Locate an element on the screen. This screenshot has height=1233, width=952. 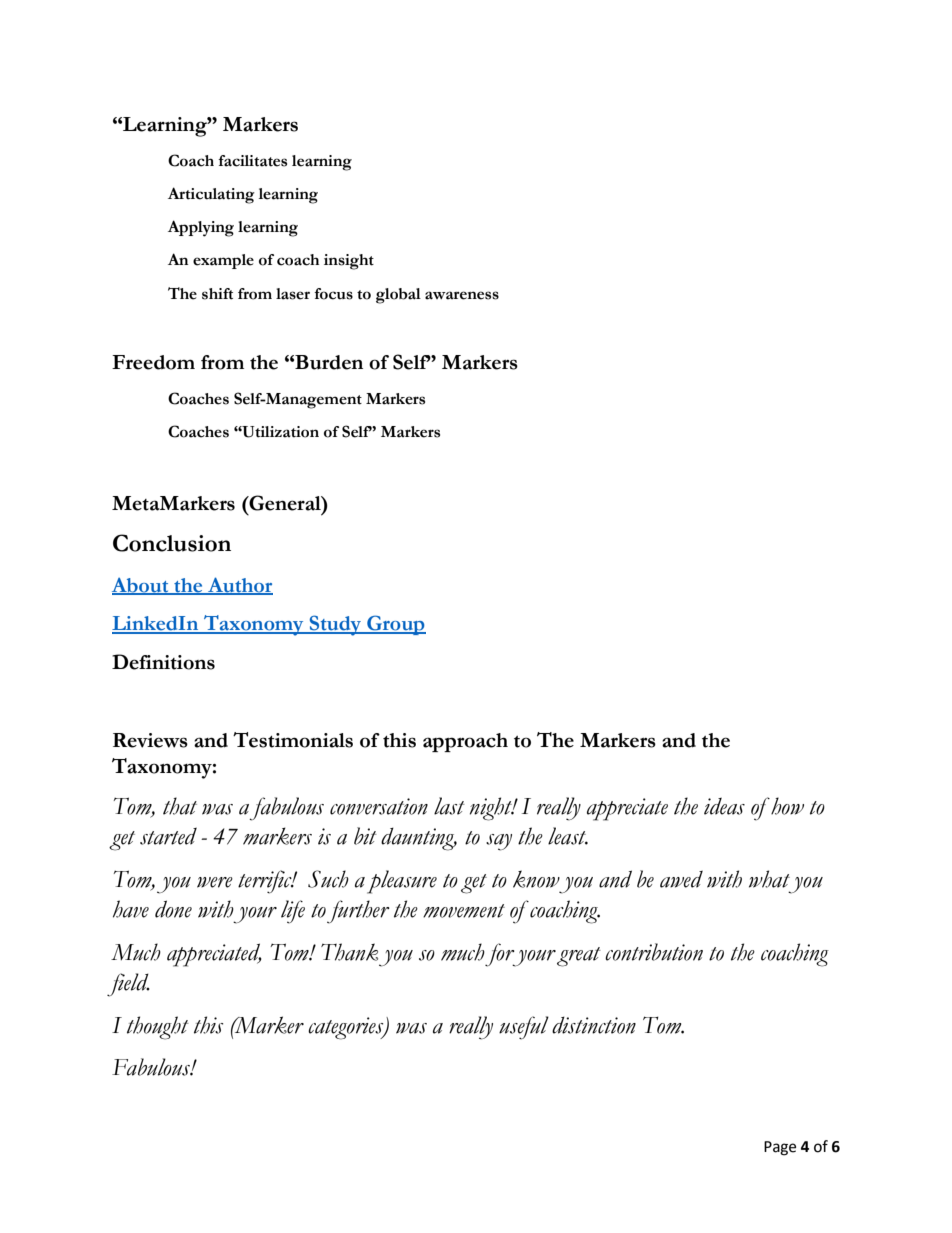
Articulating is located at coordinates (211, 195).
